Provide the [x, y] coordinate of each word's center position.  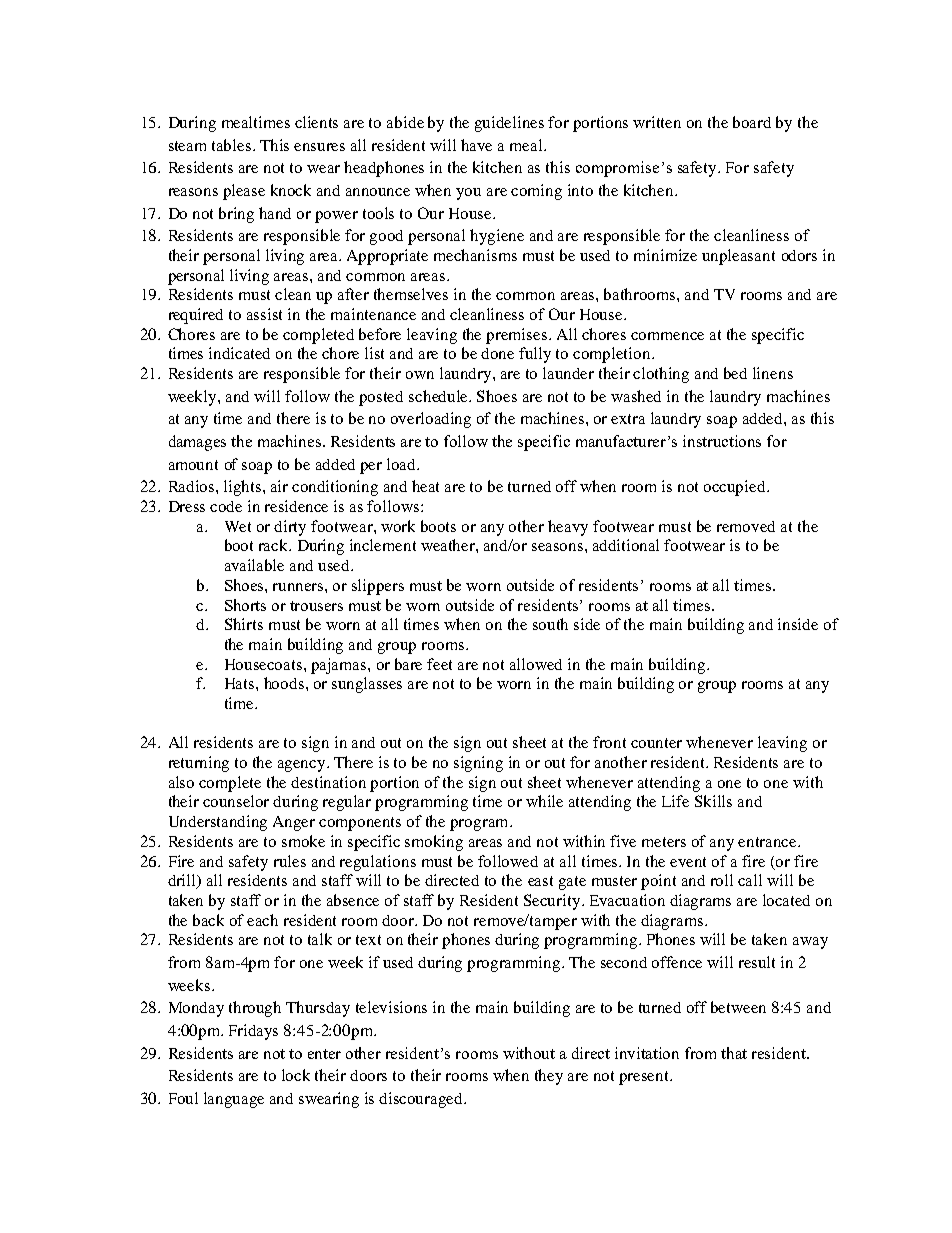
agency [303, 766]
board [752, 122]
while [544, 801]
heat [425, 486]
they [549, 1077]
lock [296, 1075]
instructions [722, 441]
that [734, 1053]
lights [244, 488]
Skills [713, 801]
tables [233, 145]
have [476, 145]
